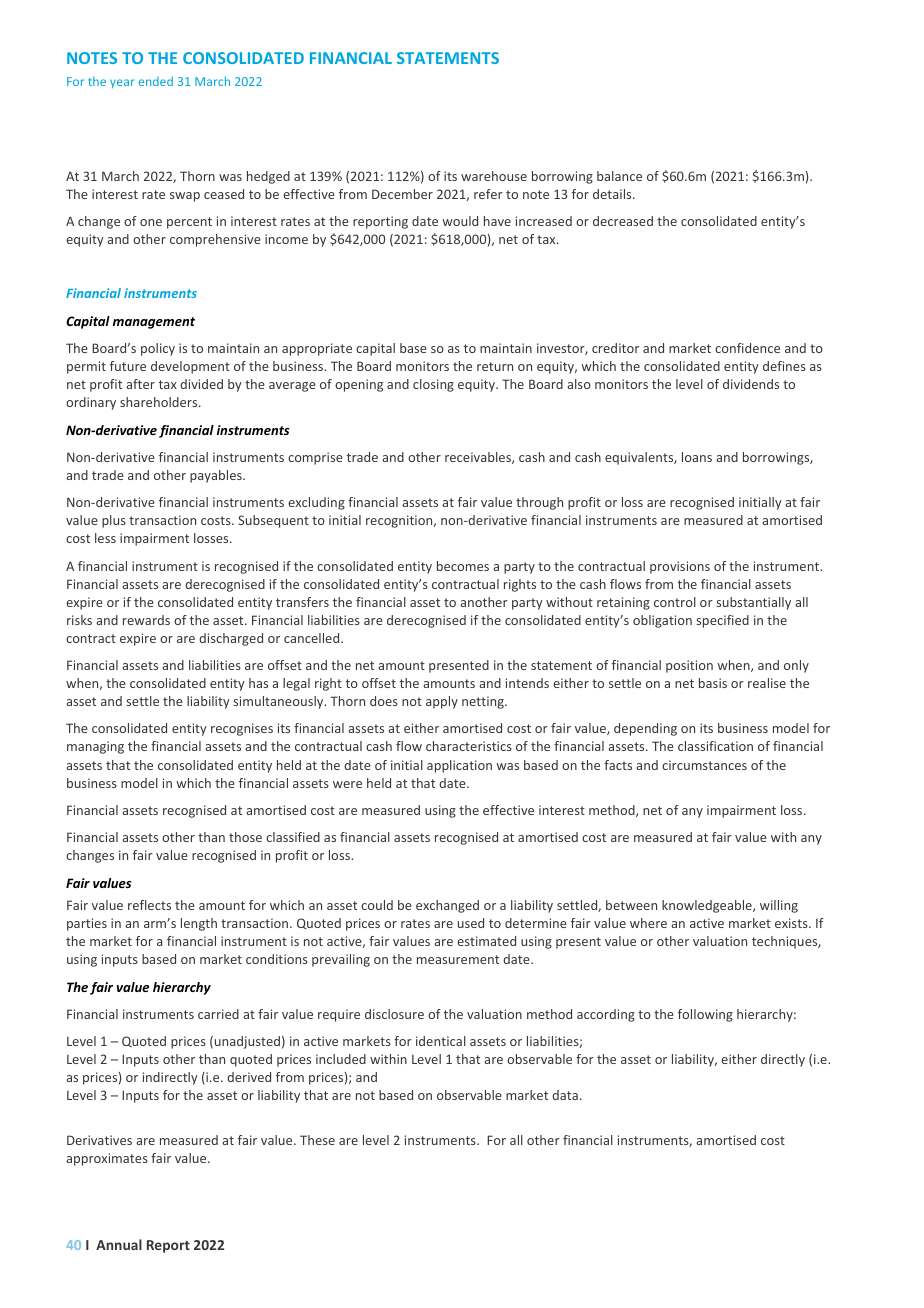 The height and width of the screenshot is (1308, 924). I want to click on balance, so click(619, 176).
